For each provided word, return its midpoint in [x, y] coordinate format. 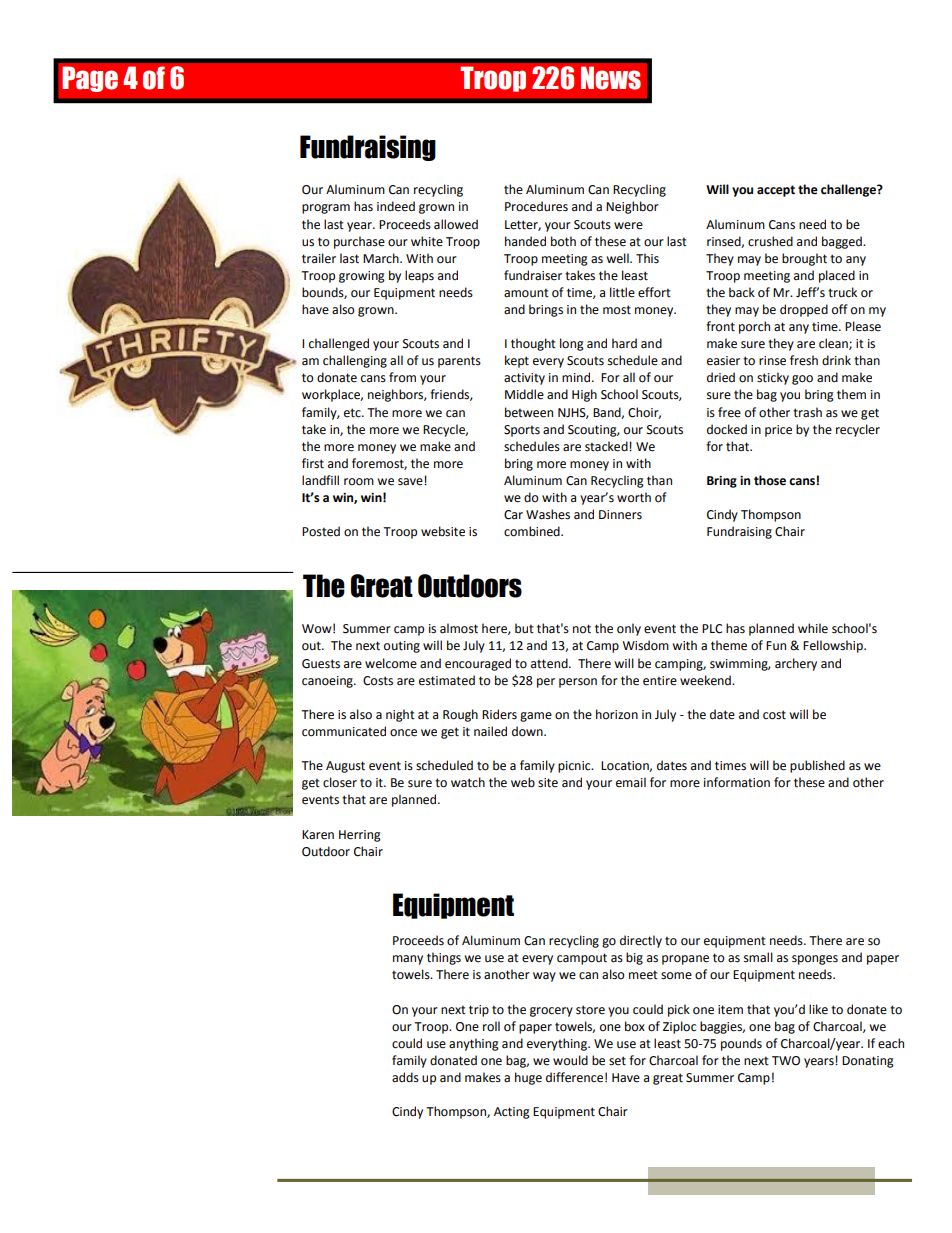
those [770, 480]
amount [526, 293]
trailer [319, 258]
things [444, 958]
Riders [499, 714]
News [611, 78]
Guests [321, 664]
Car [513, 515]
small [758, 957]
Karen [318, 835]
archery [796, 664]
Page [90, 79]
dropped [804, 310]
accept [776, 191]
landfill [320, 480]
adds [405, 1077]
